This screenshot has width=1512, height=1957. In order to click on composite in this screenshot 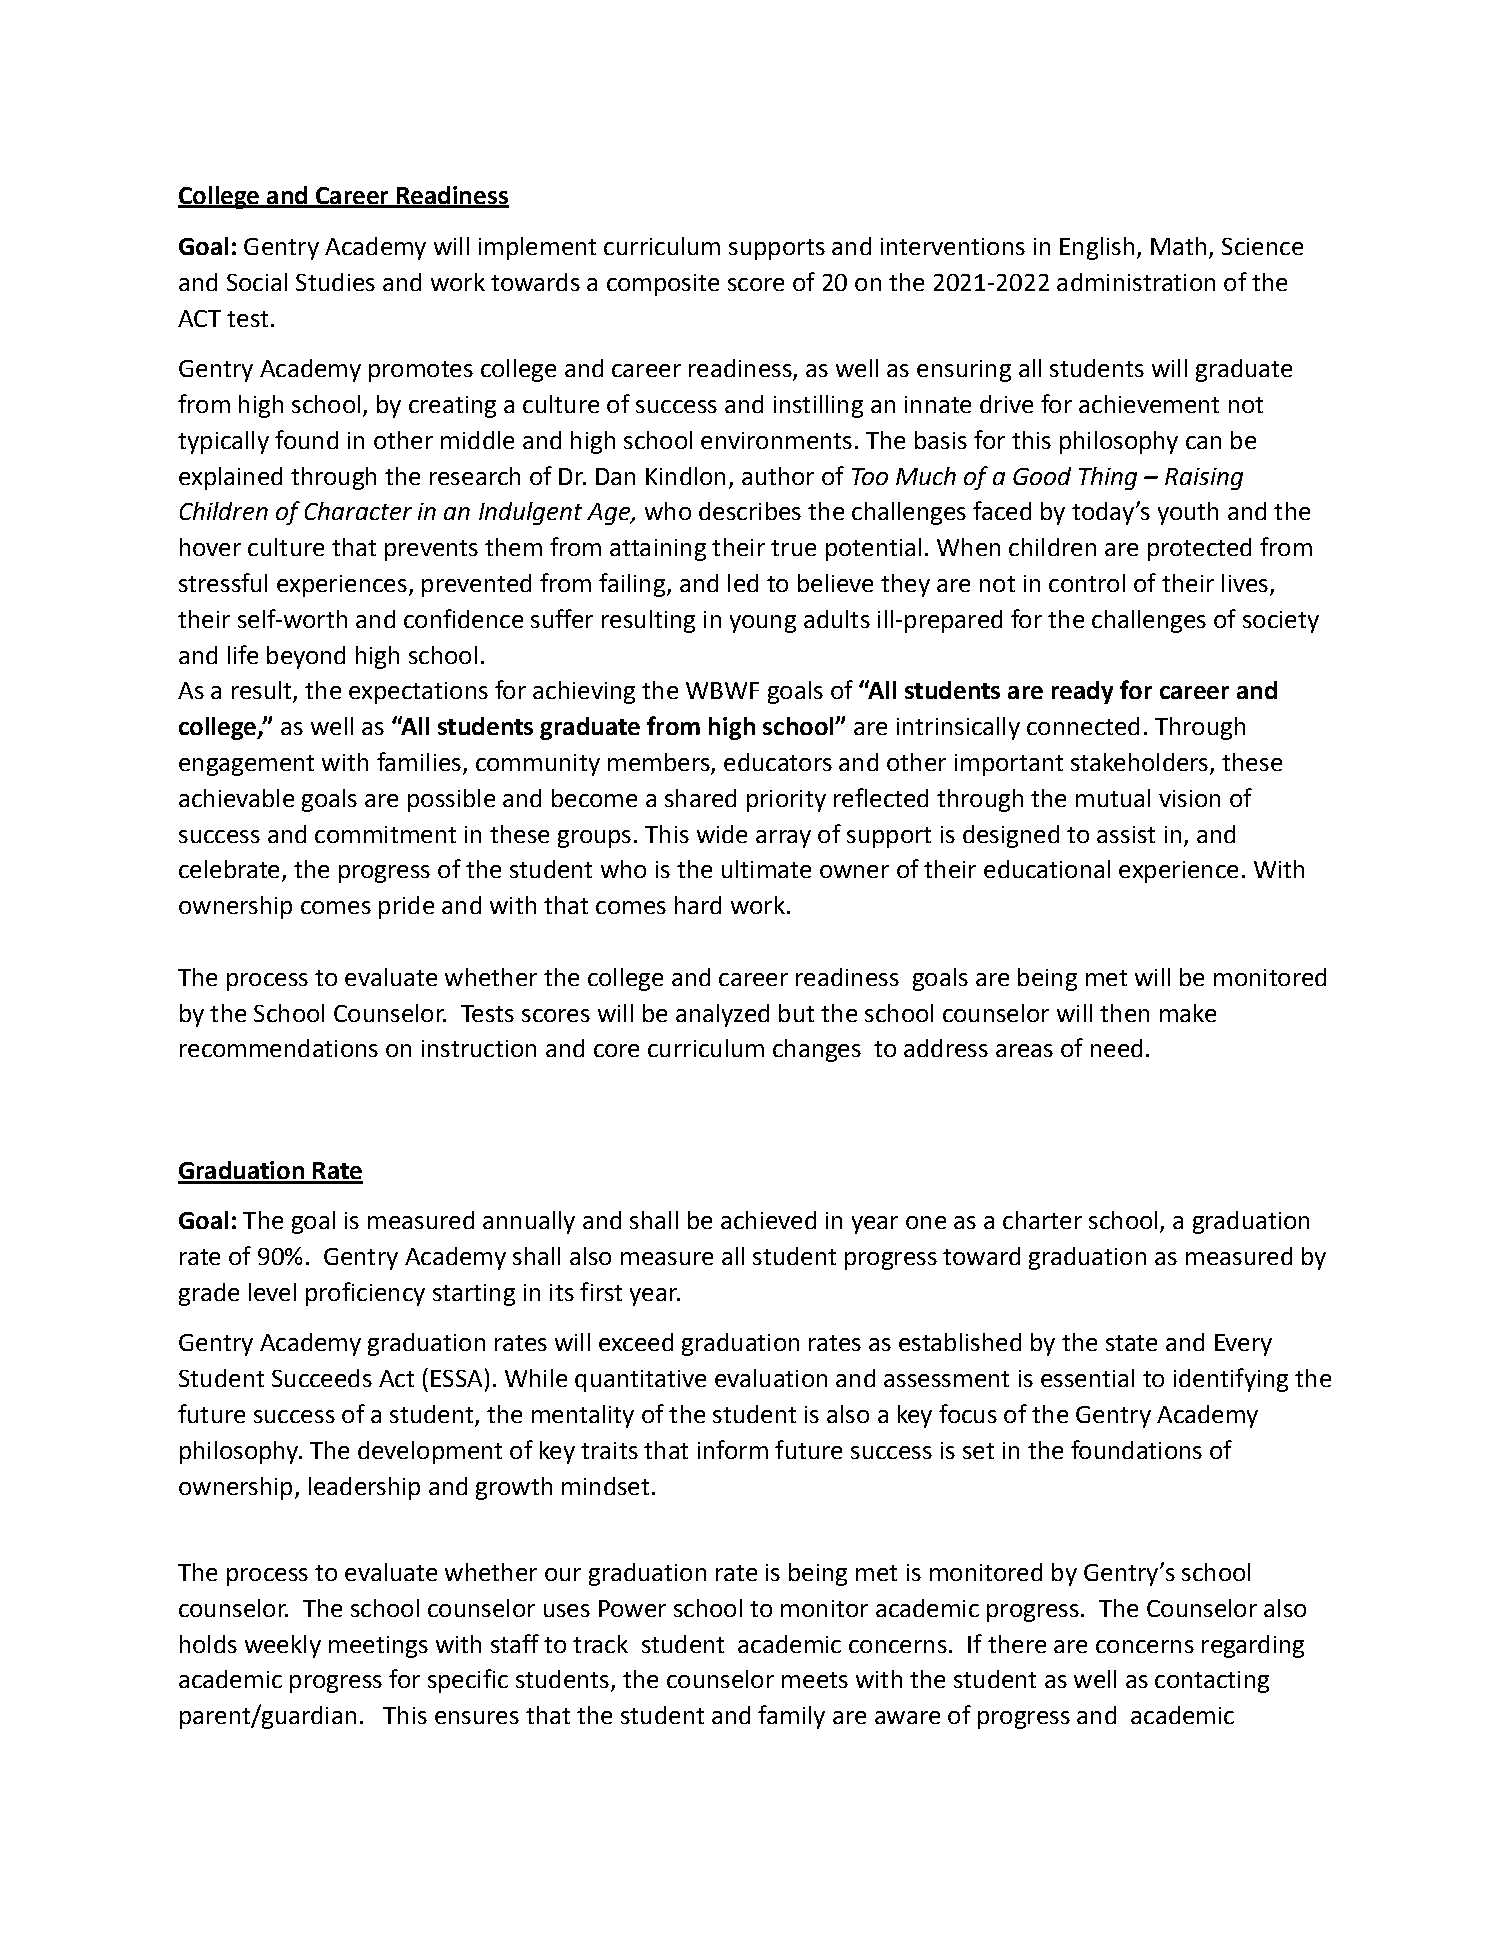, I will do `click(663, 285)`.
